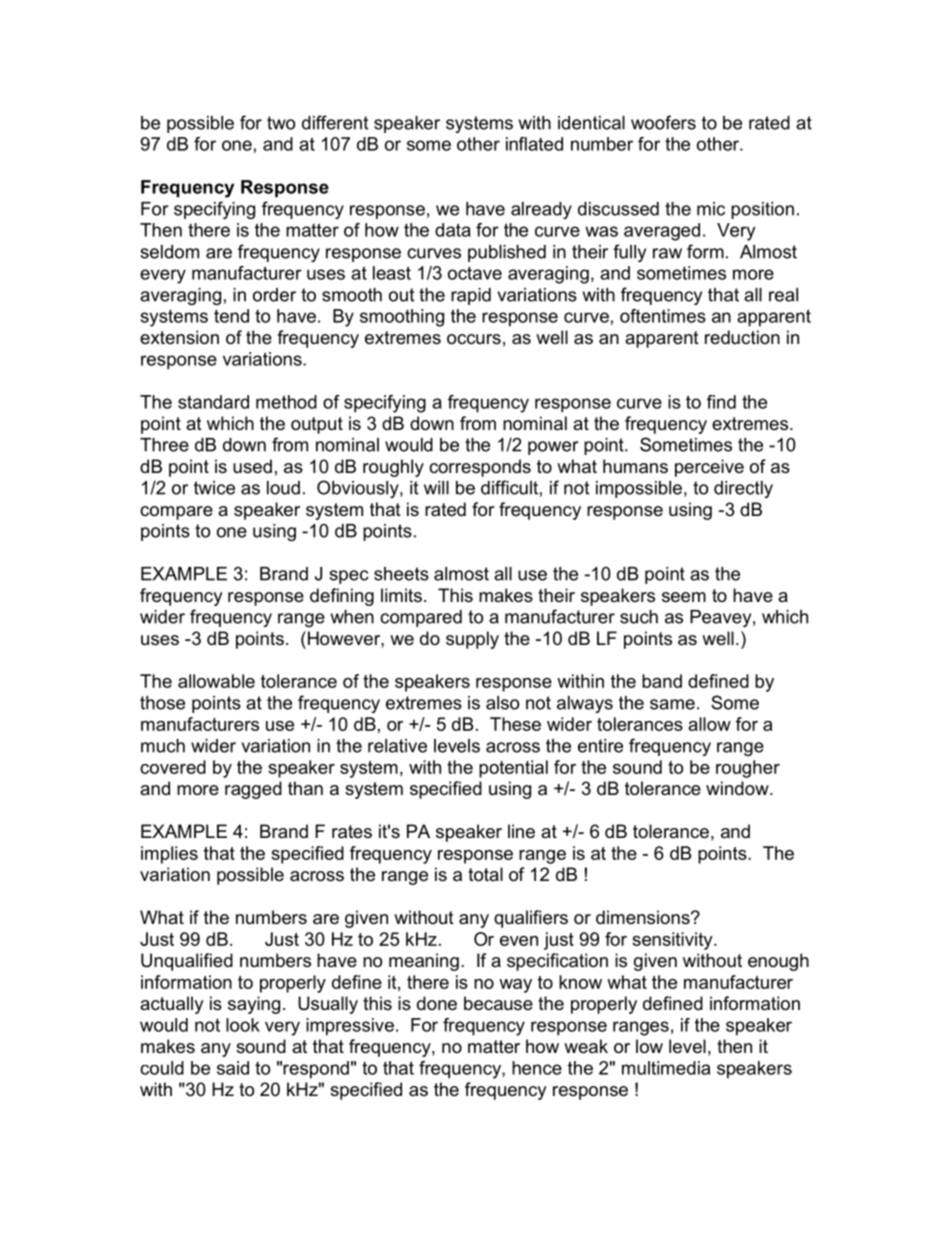 This image has width=952, height=1233. What do you see at coordinates (663, 122) in the image?
I see `woofers` at bounding box center [663, 122].
